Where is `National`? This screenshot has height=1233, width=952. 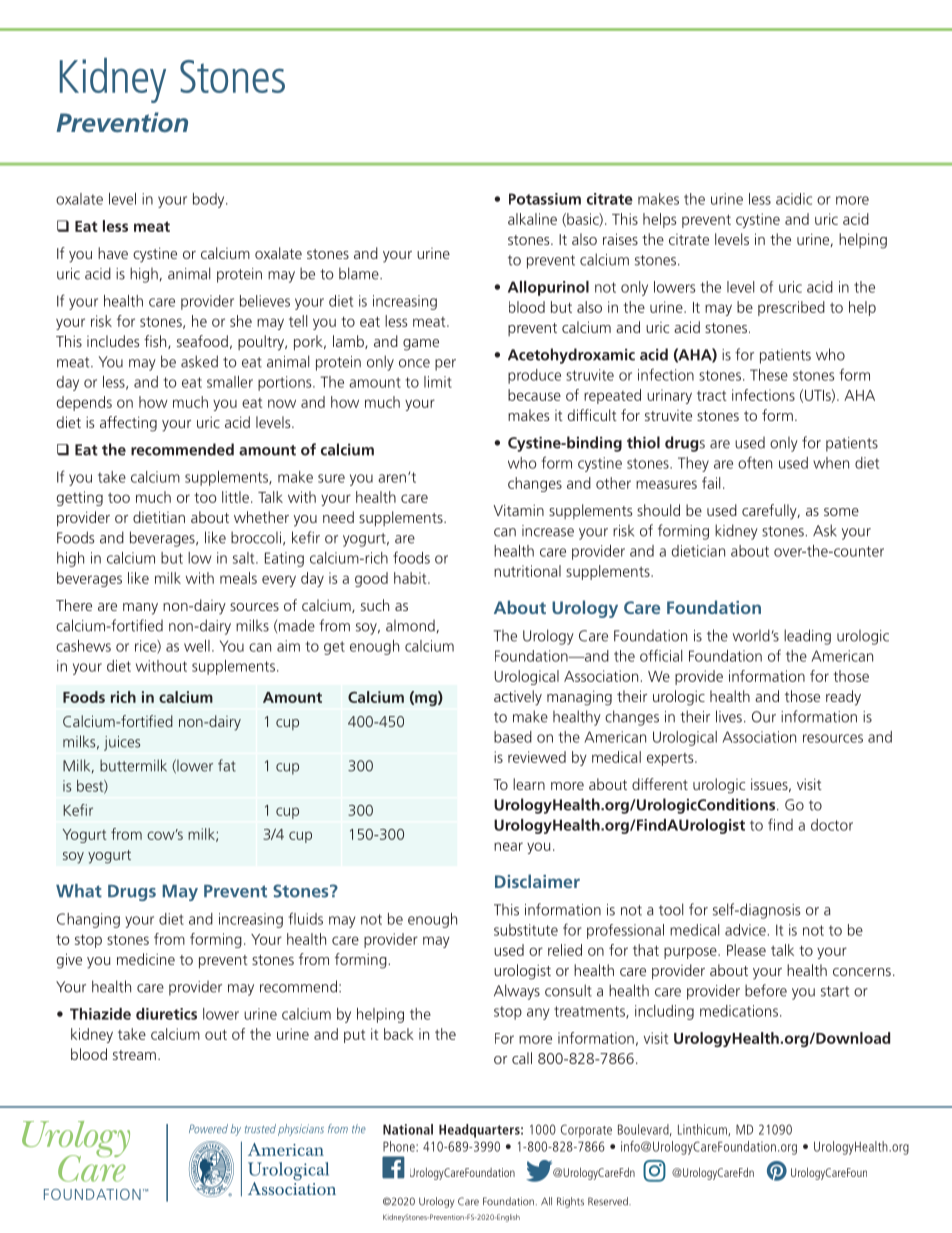 National is located at coordinates (408, 1129).
